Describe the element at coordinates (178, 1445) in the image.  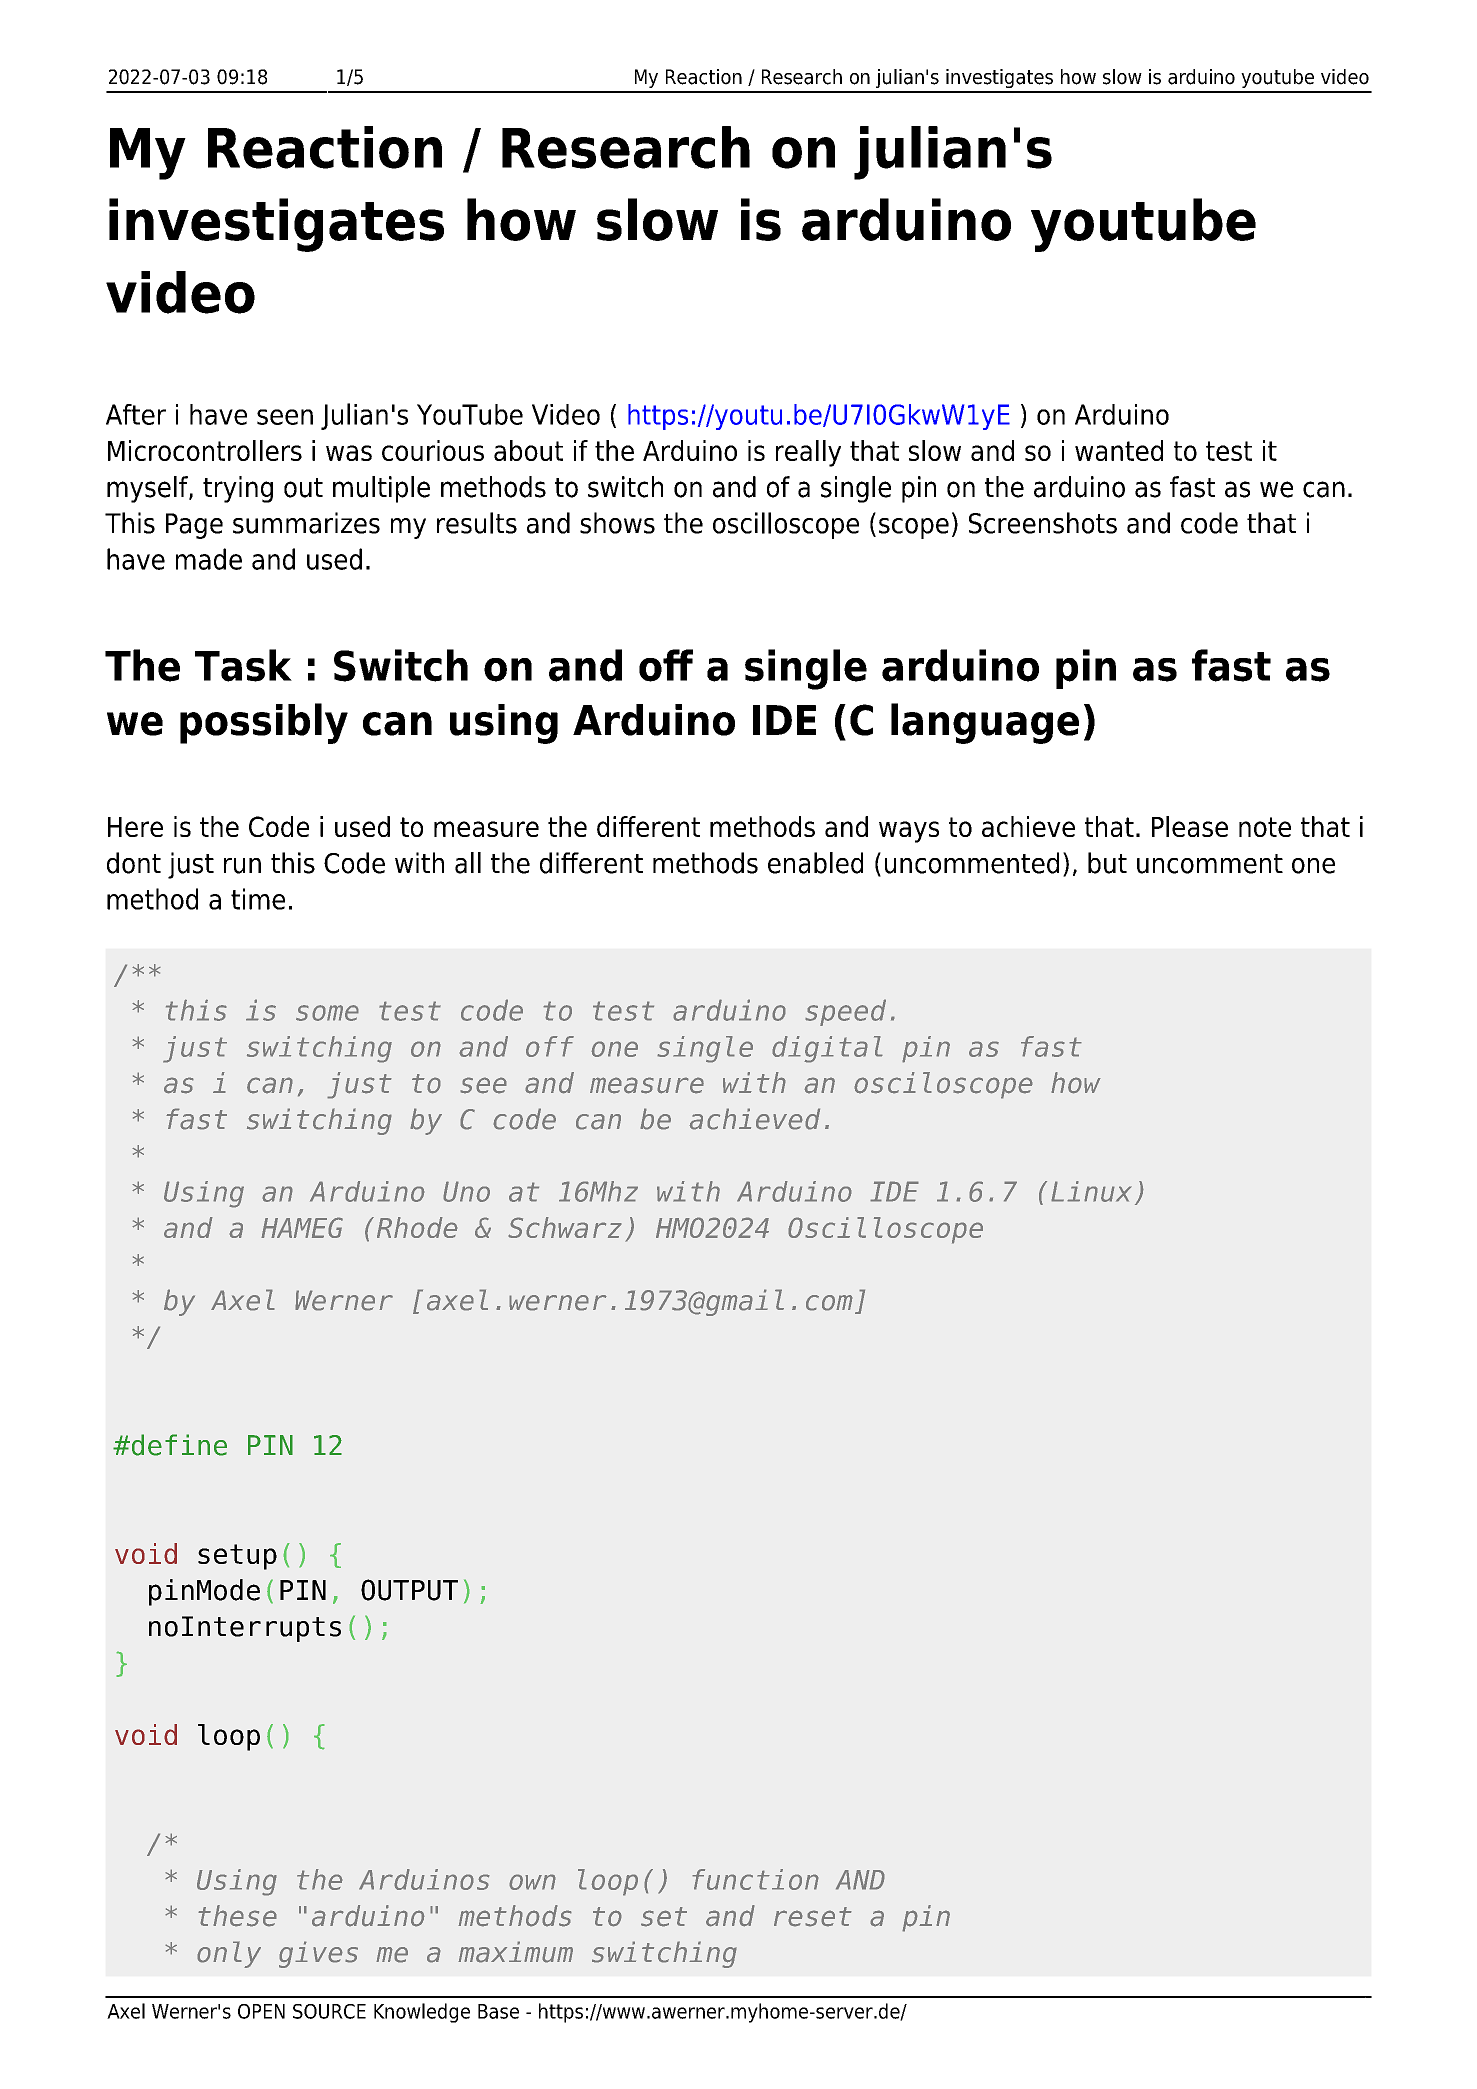
I see `define` at that location.
